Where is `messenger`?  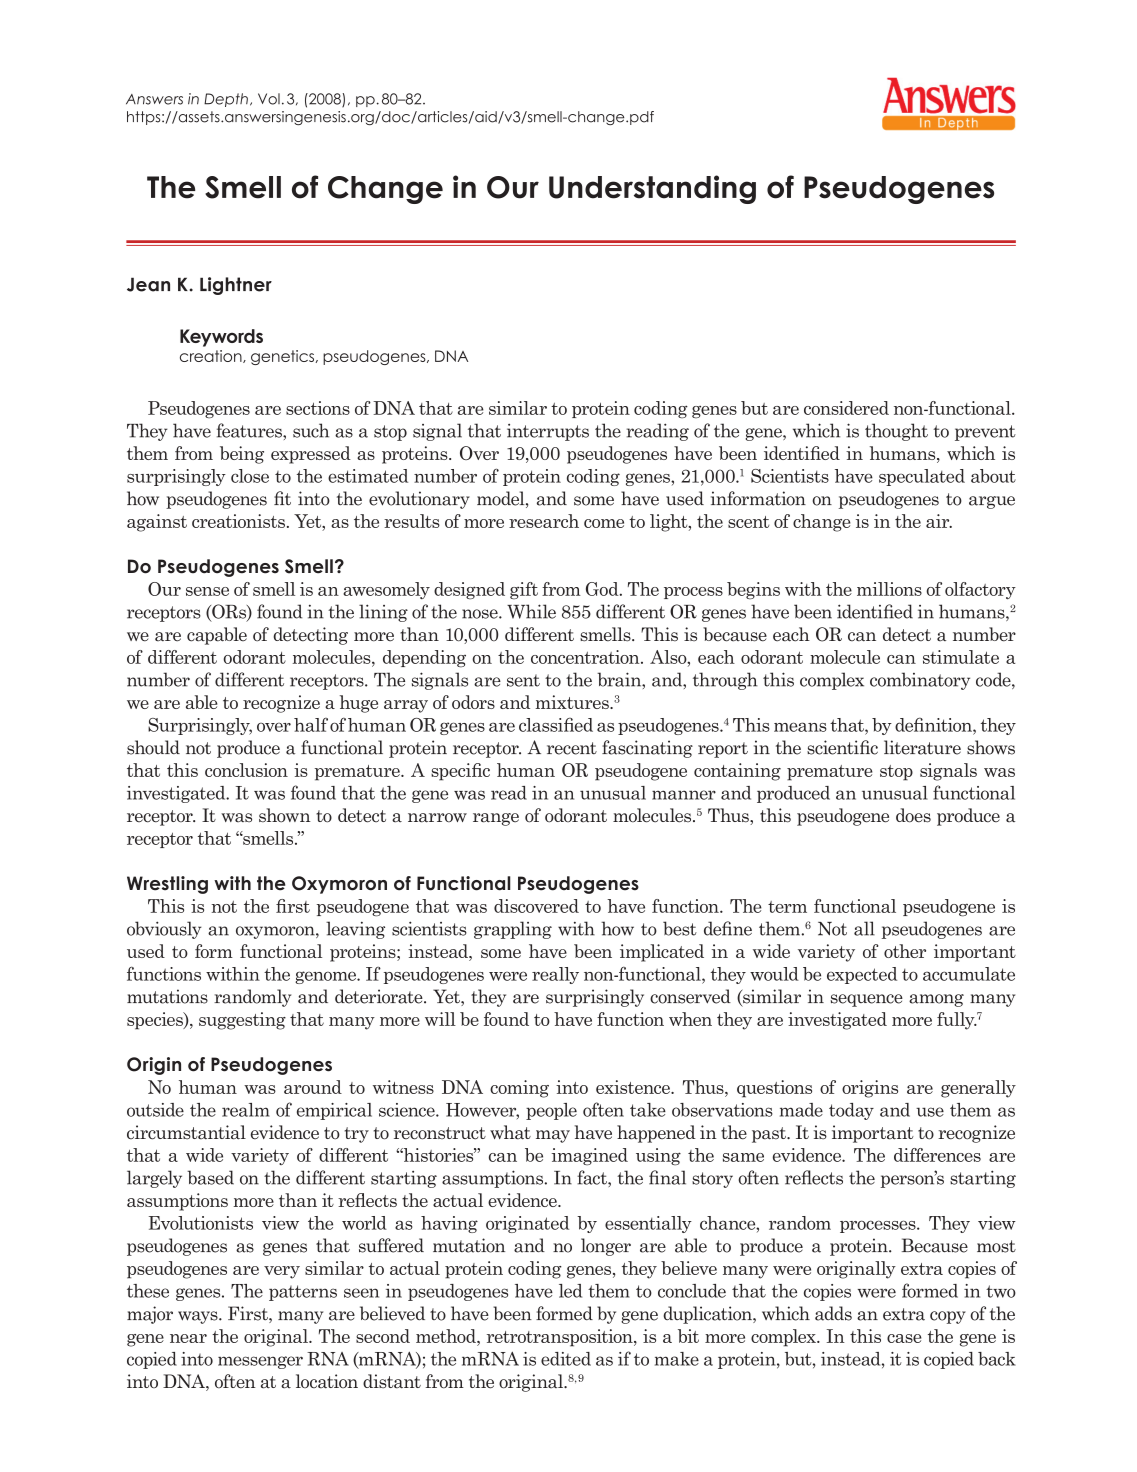 messenger is located at coordinates (260, 1362).
